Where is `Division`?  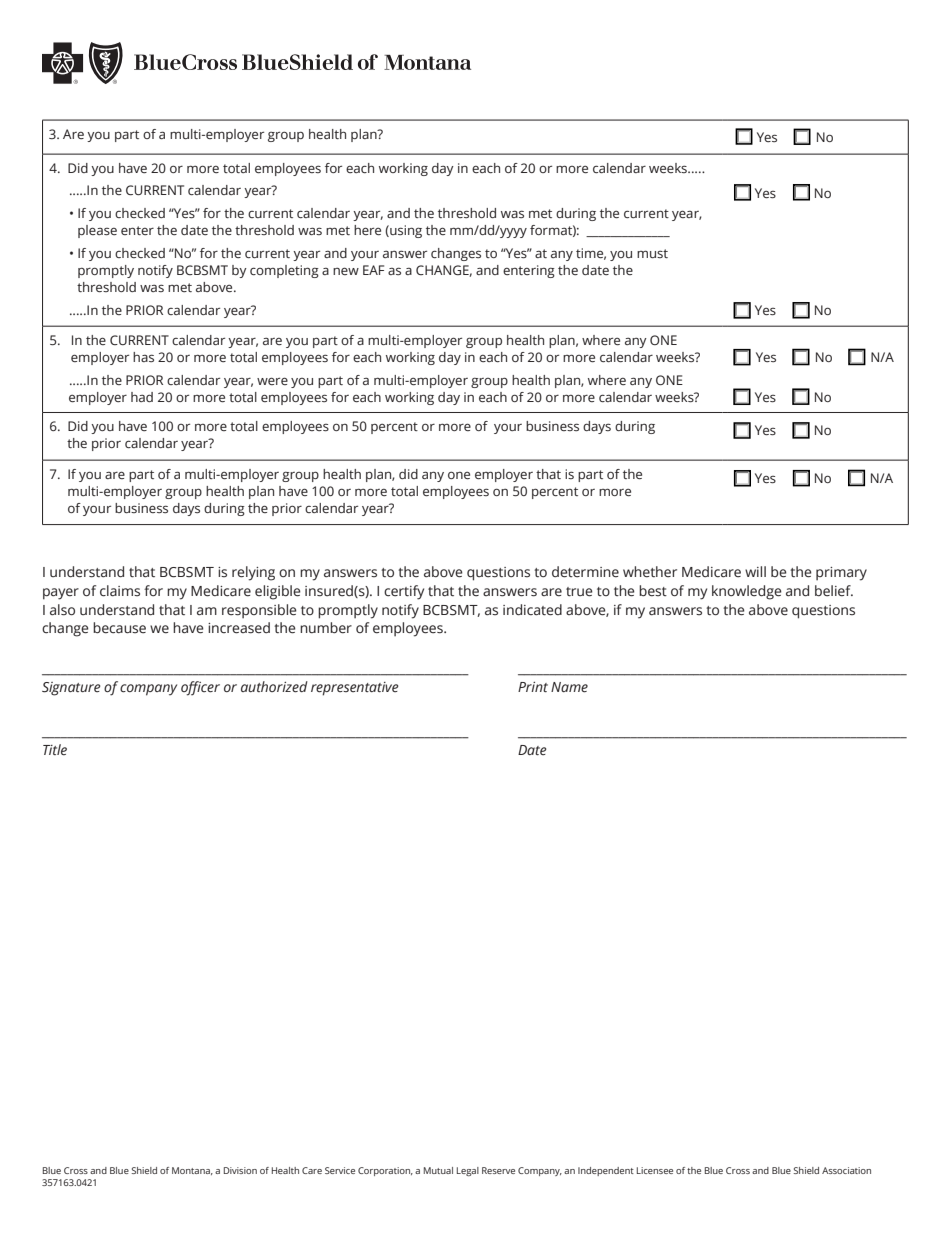
Division is located at coordinates (240, 1170).
